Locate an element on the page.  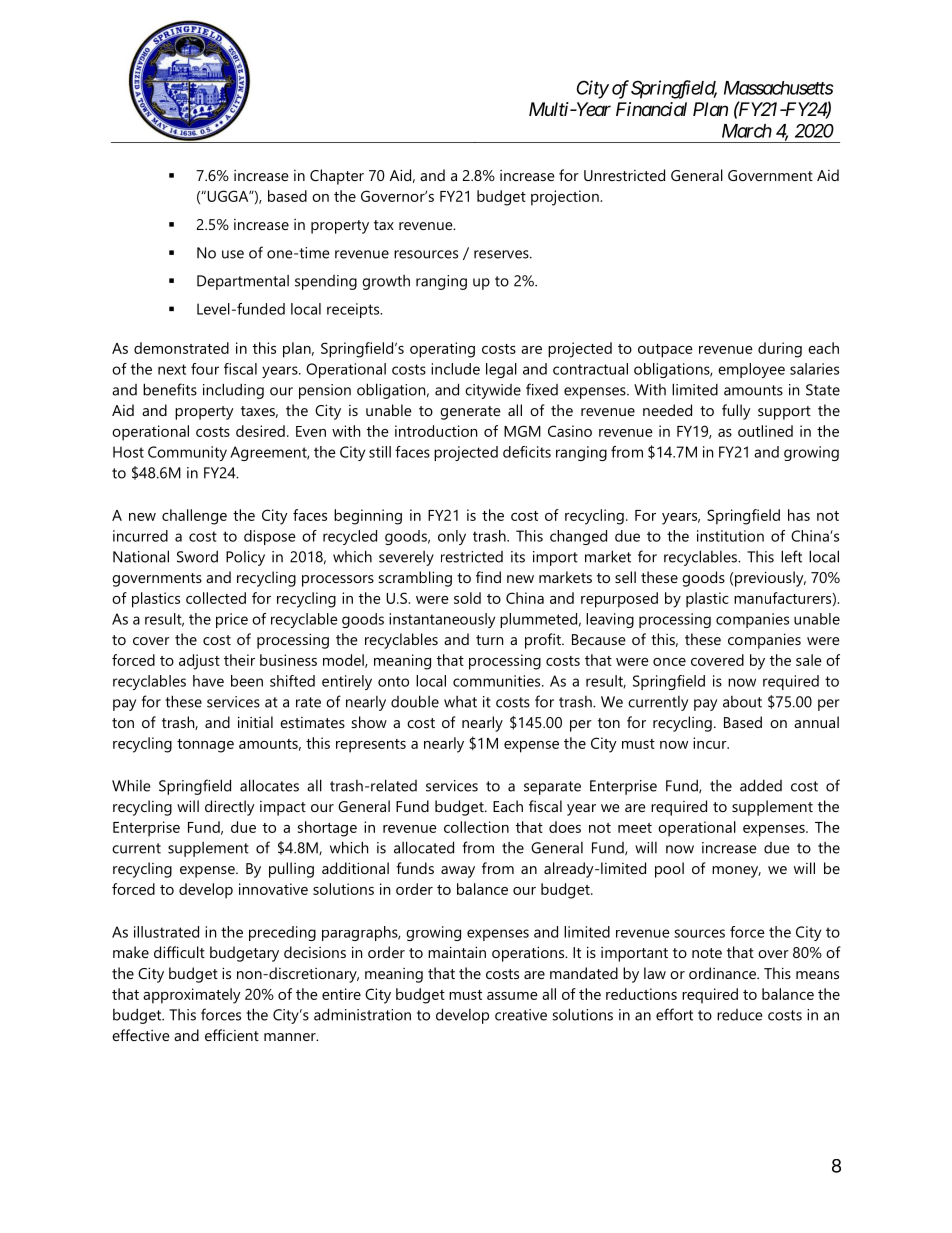
four is located at coordinates (205, 369).
